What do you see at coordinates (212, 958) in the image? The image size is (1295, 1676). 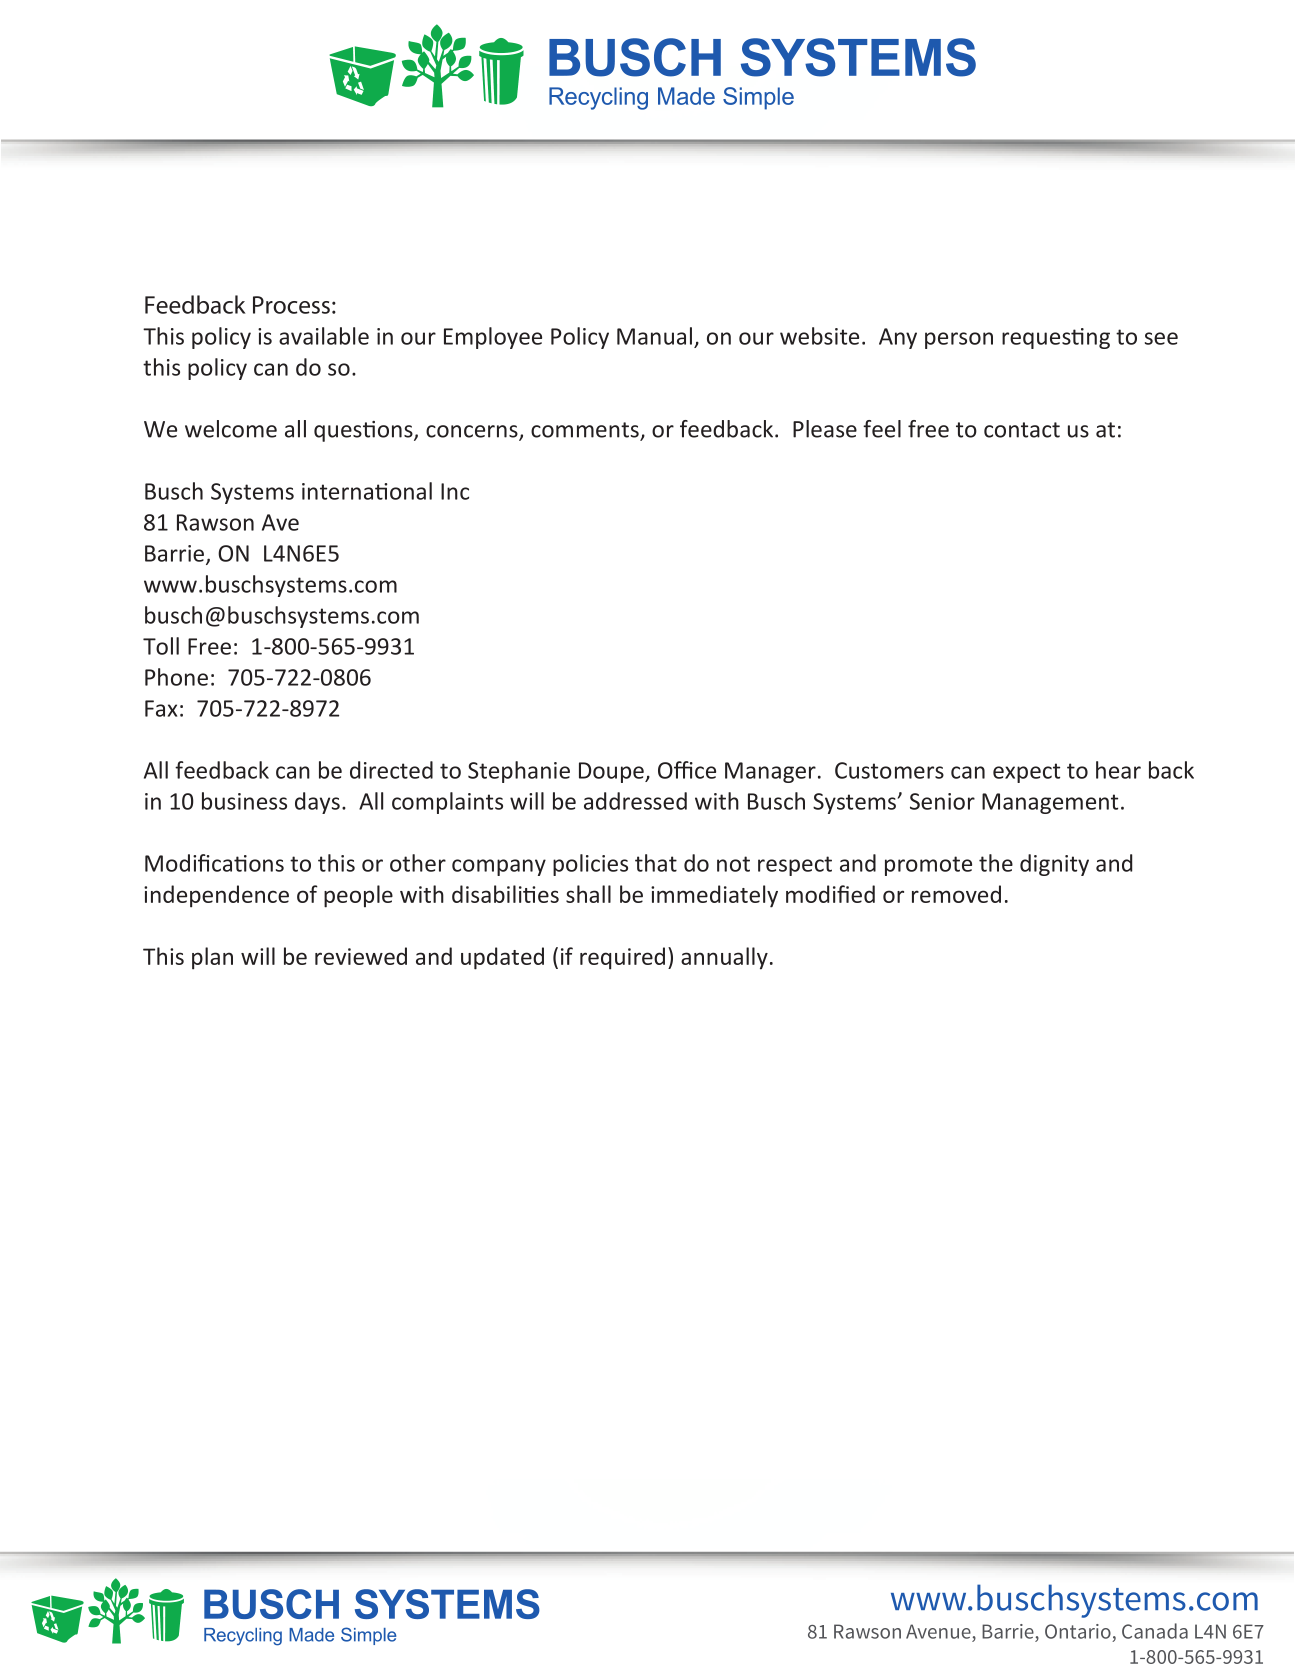 I see `plan` at bounding box center [212, 958].
